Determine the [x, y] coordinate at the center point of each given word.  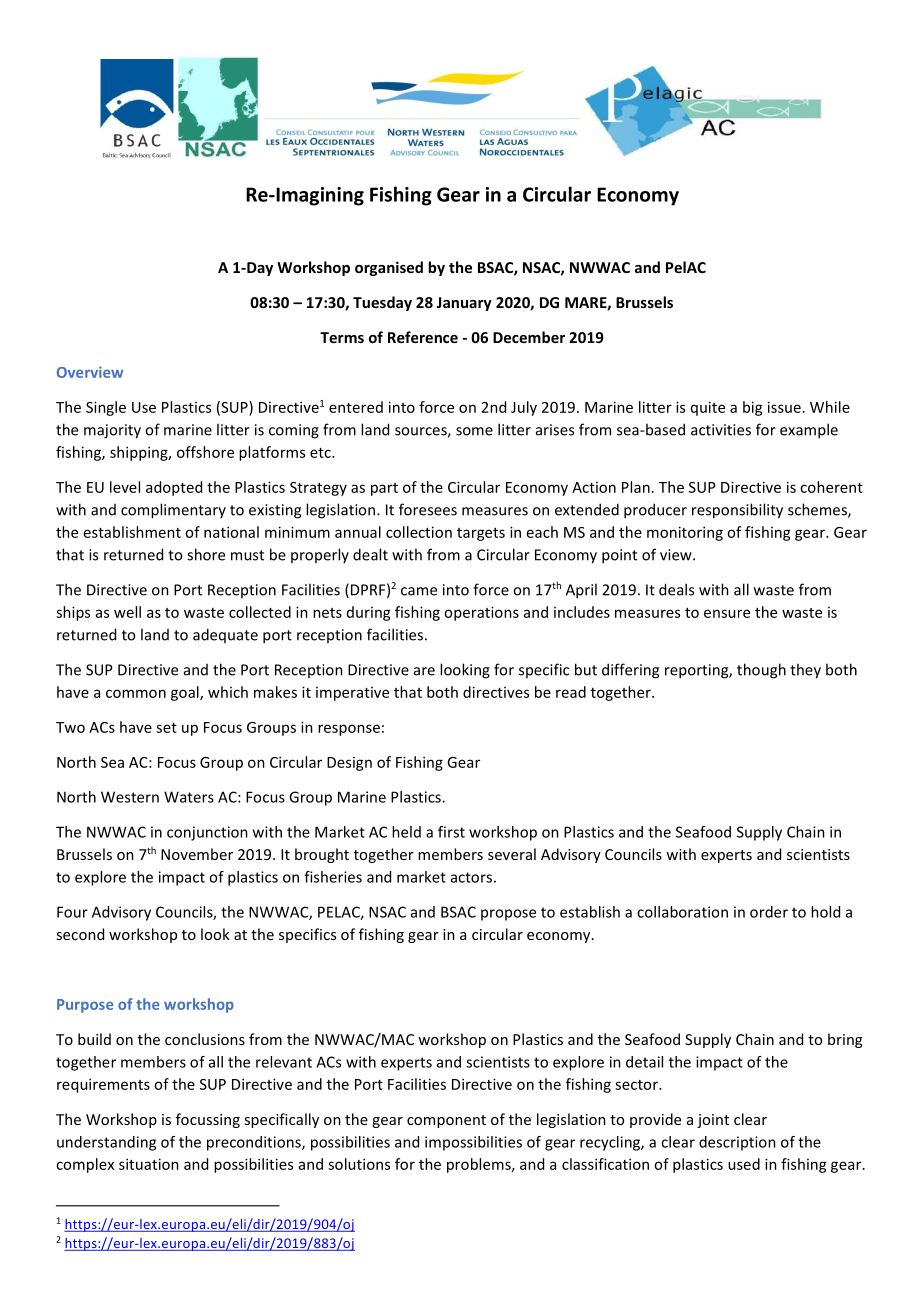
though [761, 671]
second [80, 934]
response [349, 730]
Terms [342, 337]
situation [149, 1164]
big [753, 408]
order [769, 912]
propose [508, 915]
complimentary [173, 511]
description [737, 1143]
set [166, 728]
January [464, 304]
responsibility [737, 511]
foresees [428, 509]
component [446, 1121]
